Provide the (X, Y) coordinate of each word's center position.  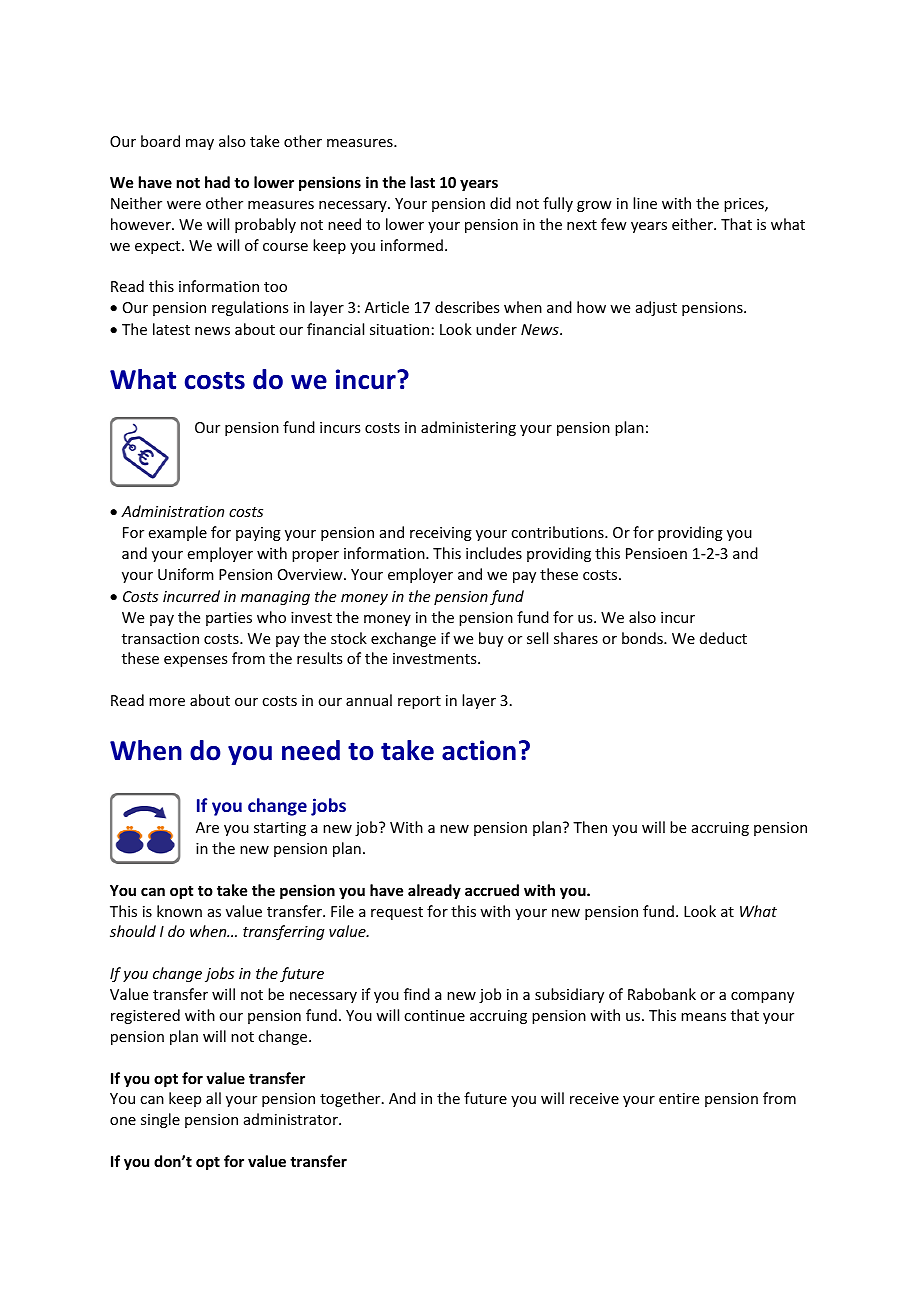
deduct (723, 638)
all (213, 1098)
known (179, 911)
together (351, 1099)
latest (171, 329)
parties (229, 619)
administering (468, 428)
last (423, 182)
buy (491, 639)
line (645, 203)
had (217, 182)
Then (590, 827)
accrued (492, 890)
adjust (656, 308)
